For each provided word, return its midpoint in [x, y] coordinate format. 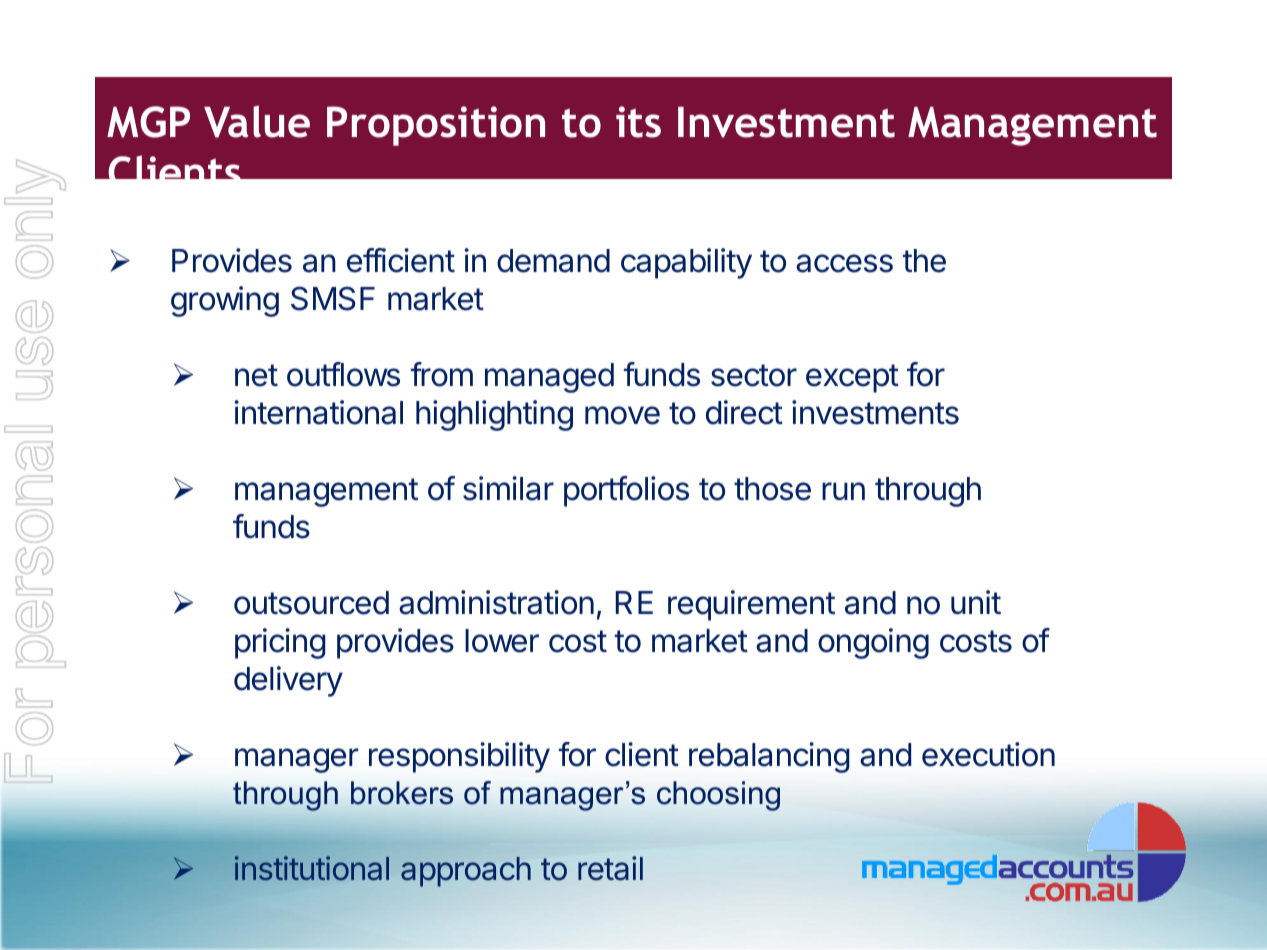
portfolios [626, 491]
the [924, 261]
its [638, 122]
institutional [312, 868]
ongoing [873, 643]
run [843, 491]
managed [549, 378]
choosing [718, 796]
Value [257, 121]
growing [225, 301]
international [319, 412]
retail [610, 868]
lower [502, 641]
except [852, 378]
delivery [288, 681]
